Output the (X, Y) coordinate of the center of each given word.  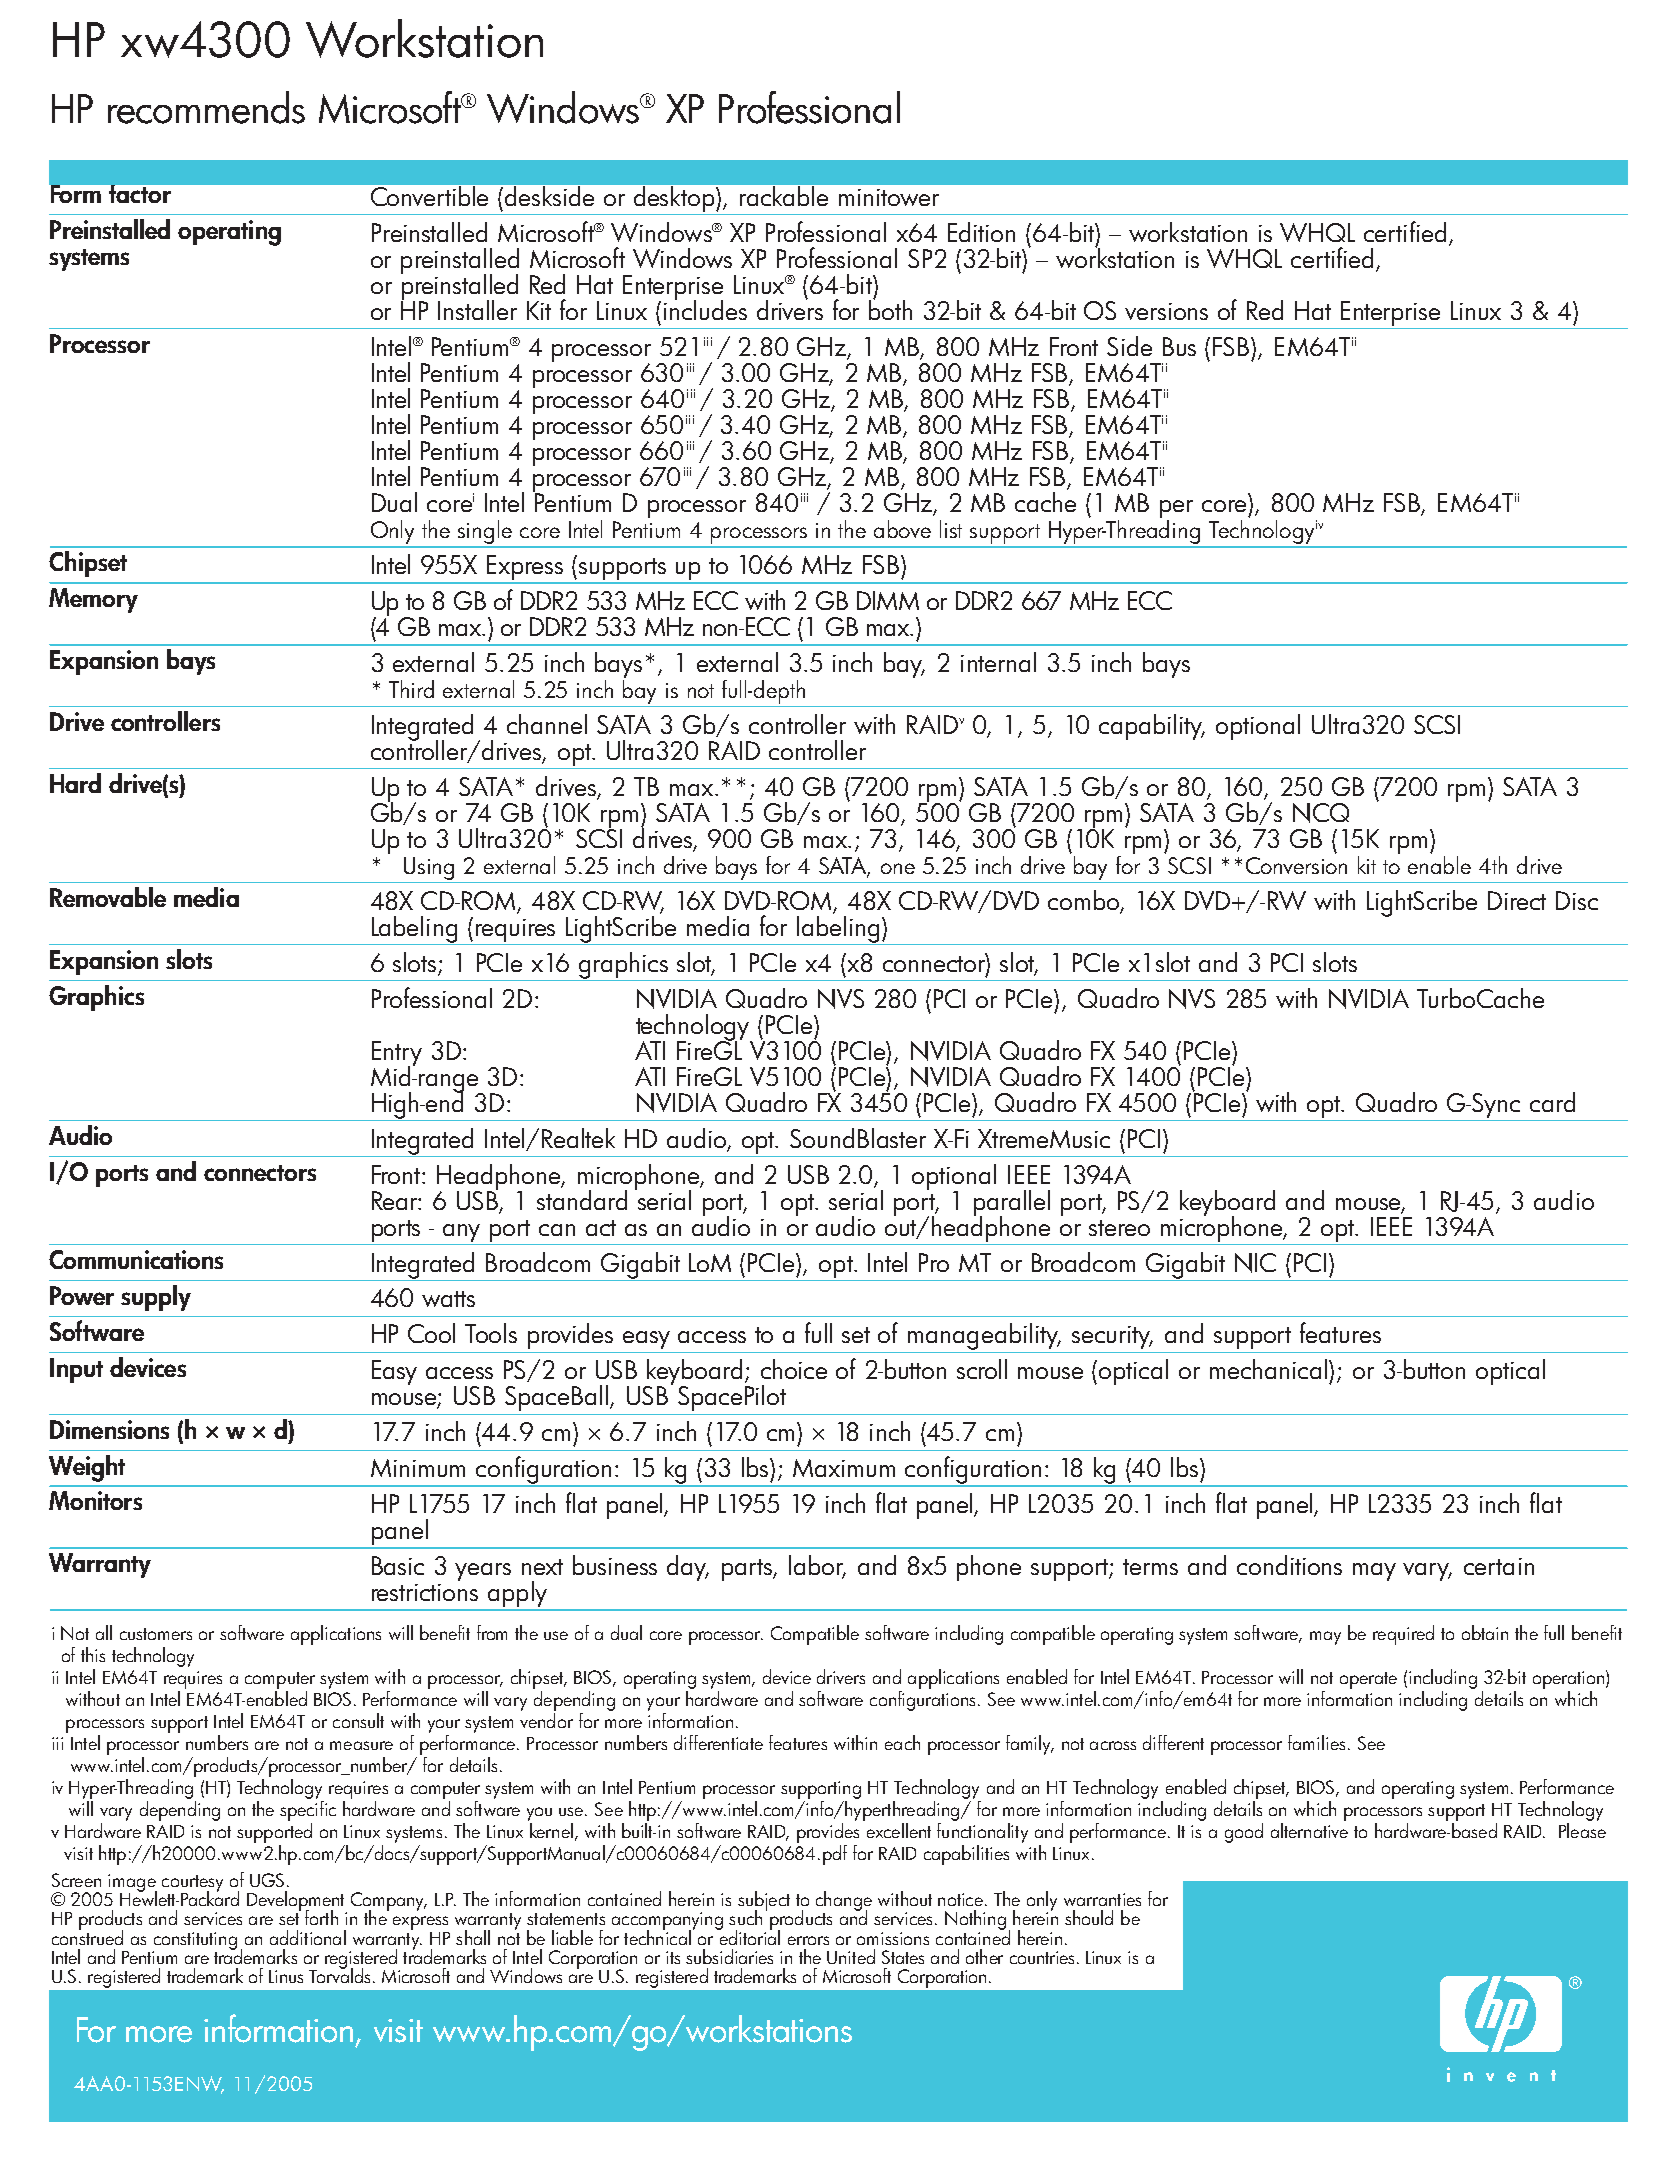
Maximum (844, 1468)
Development (297, 1902)
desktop (675, 199)
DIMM (888, 600)
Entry (397, 1055)
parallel (1012, 1204)
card (1552, 1102)
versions (1166, 311)
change (844, 1902)
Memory (93, 600)
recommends (206, 107)
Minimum (418, 1468)
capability (1152, 727)
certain (1499, 1566)
